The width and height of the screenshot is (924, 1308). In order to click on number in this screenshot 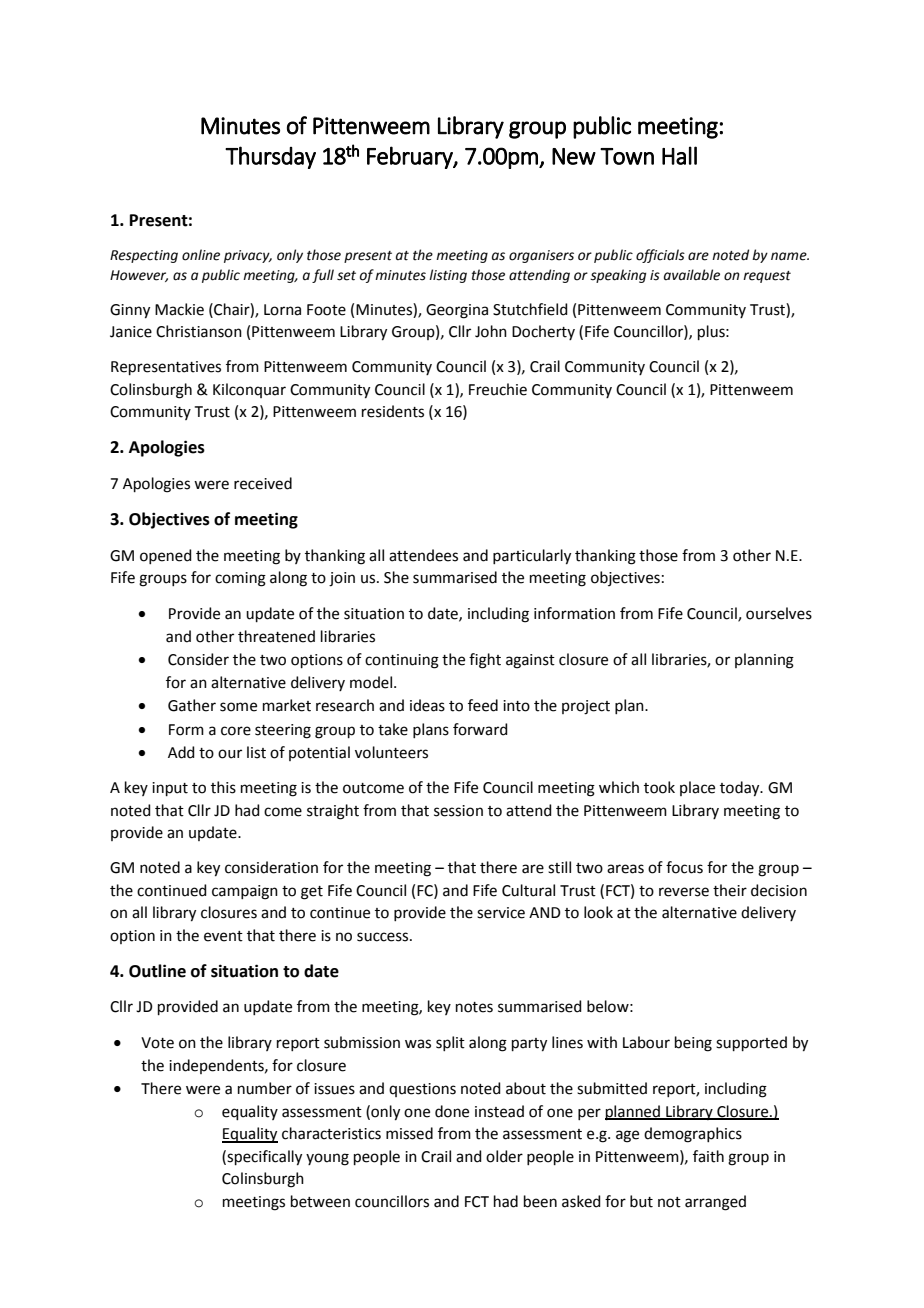, I will do `click(265, 1088)`.
